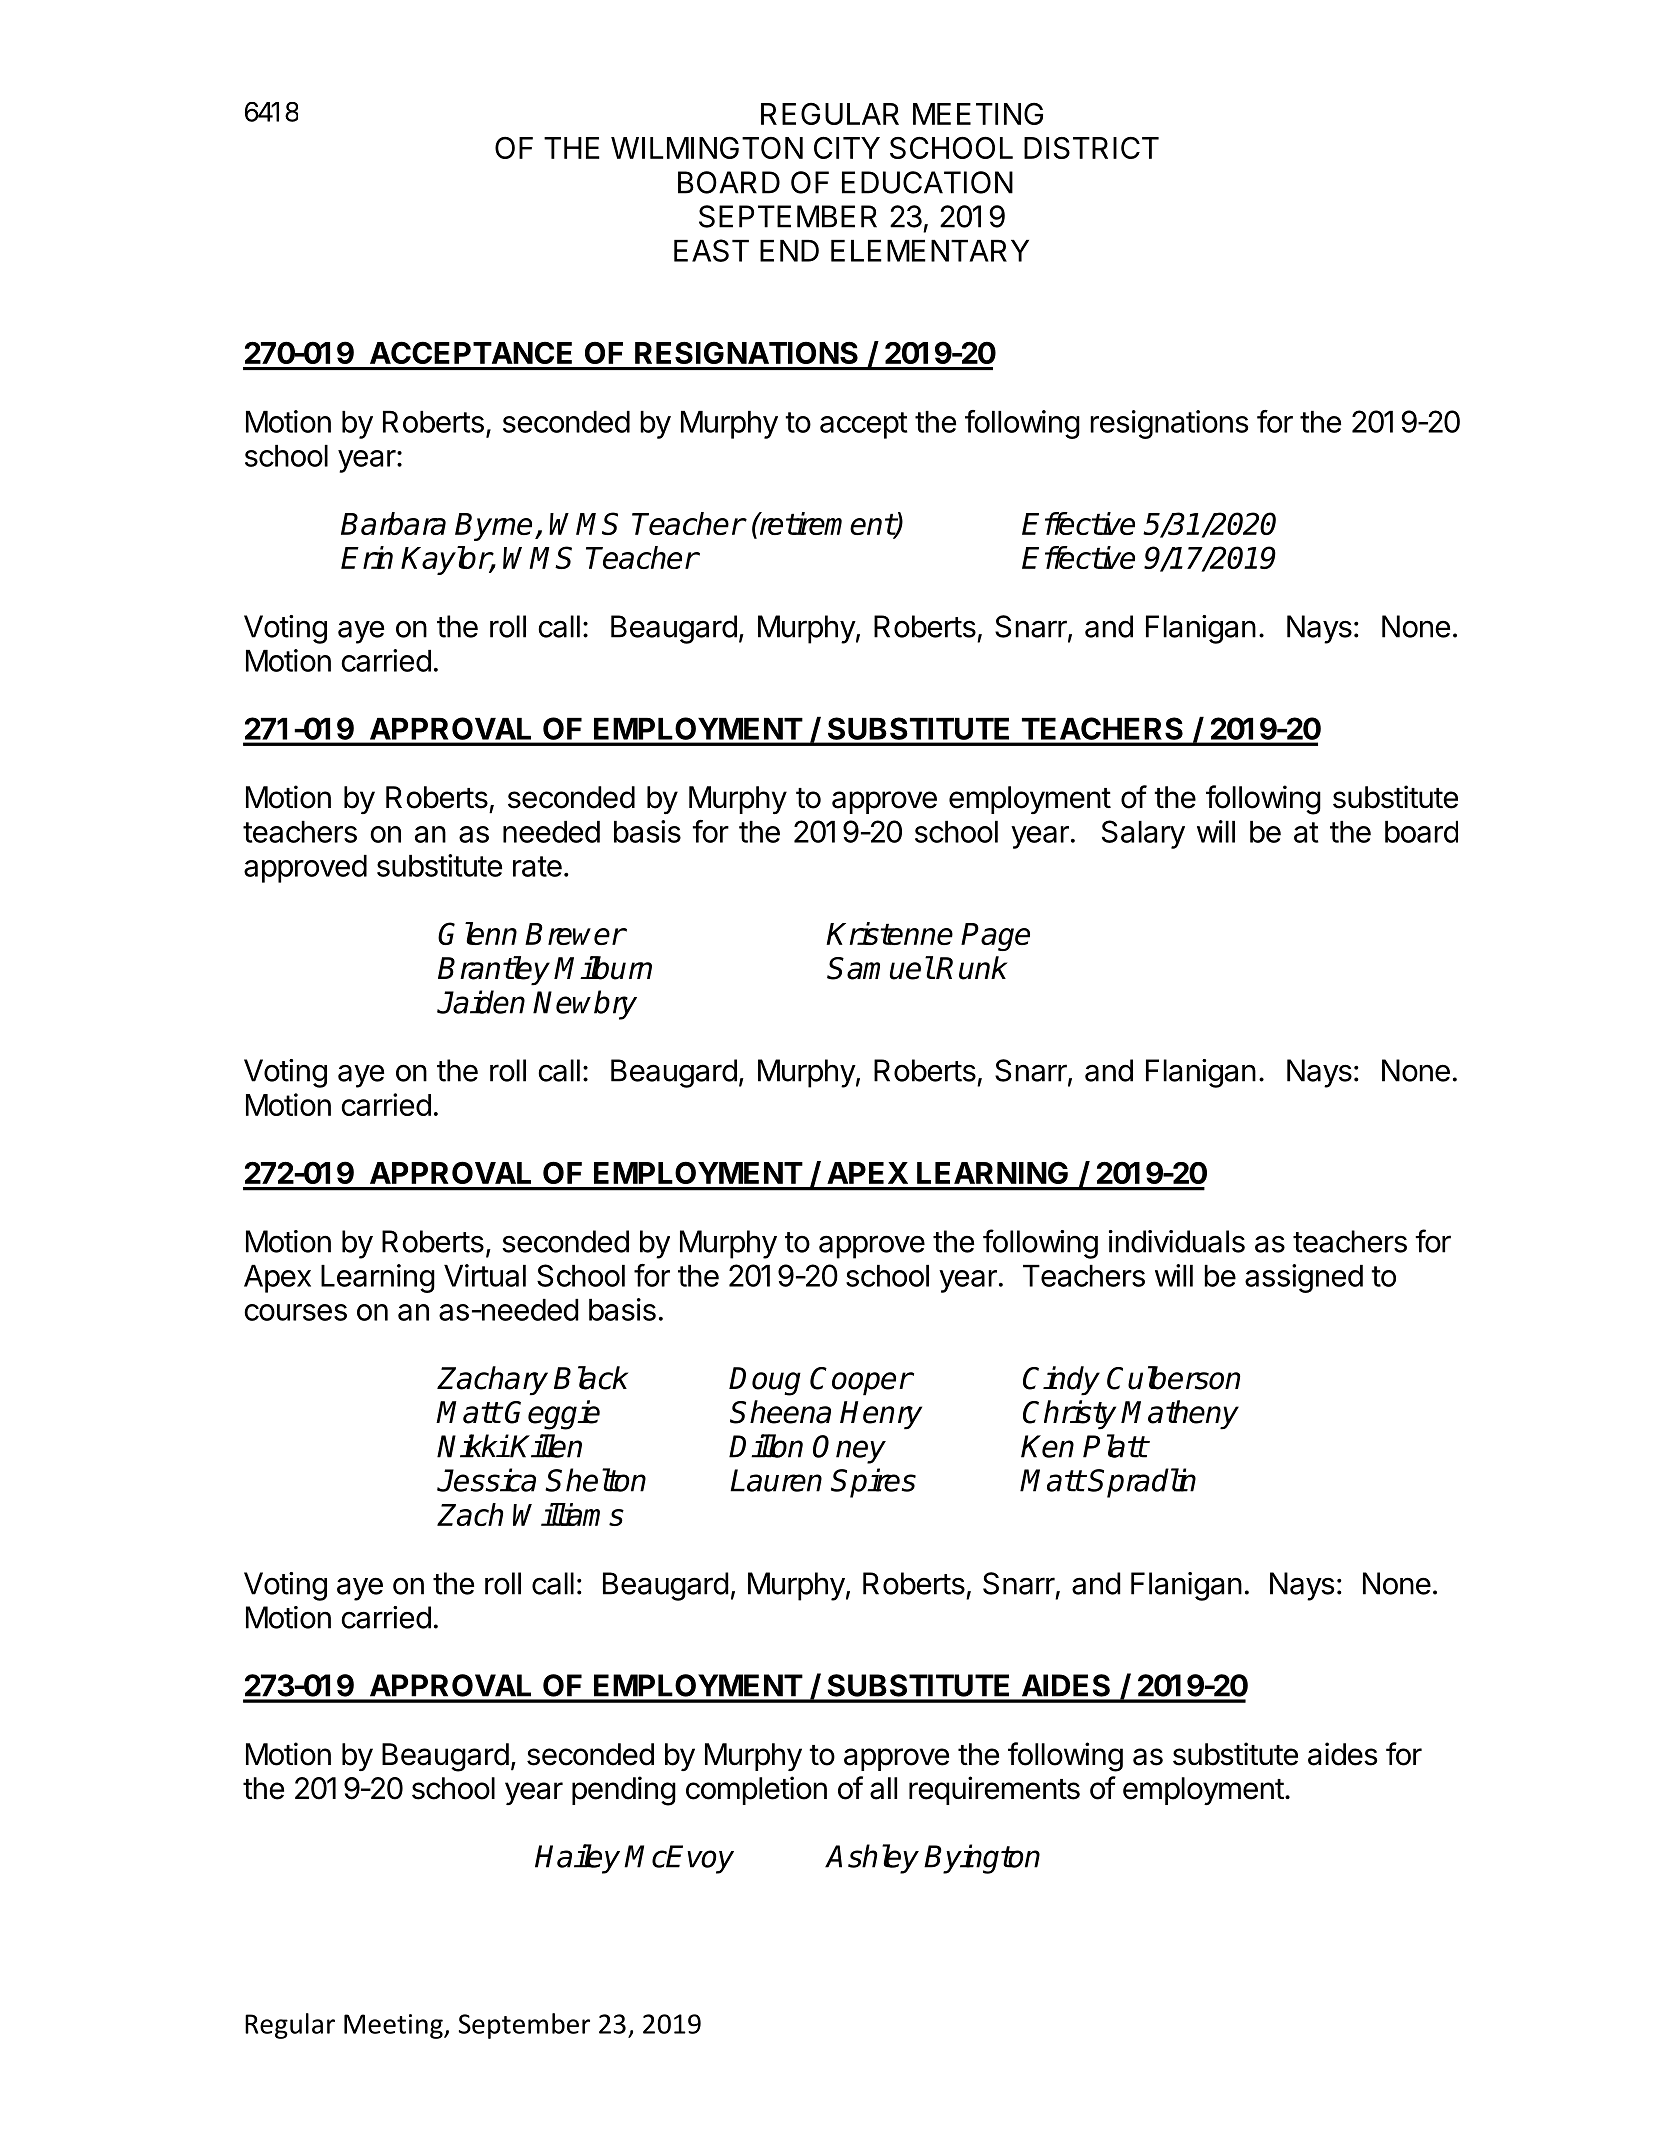  What do you see at coordinates (756, 1790) in the page?
I see `completion` at bounding box center [756, 1790].
